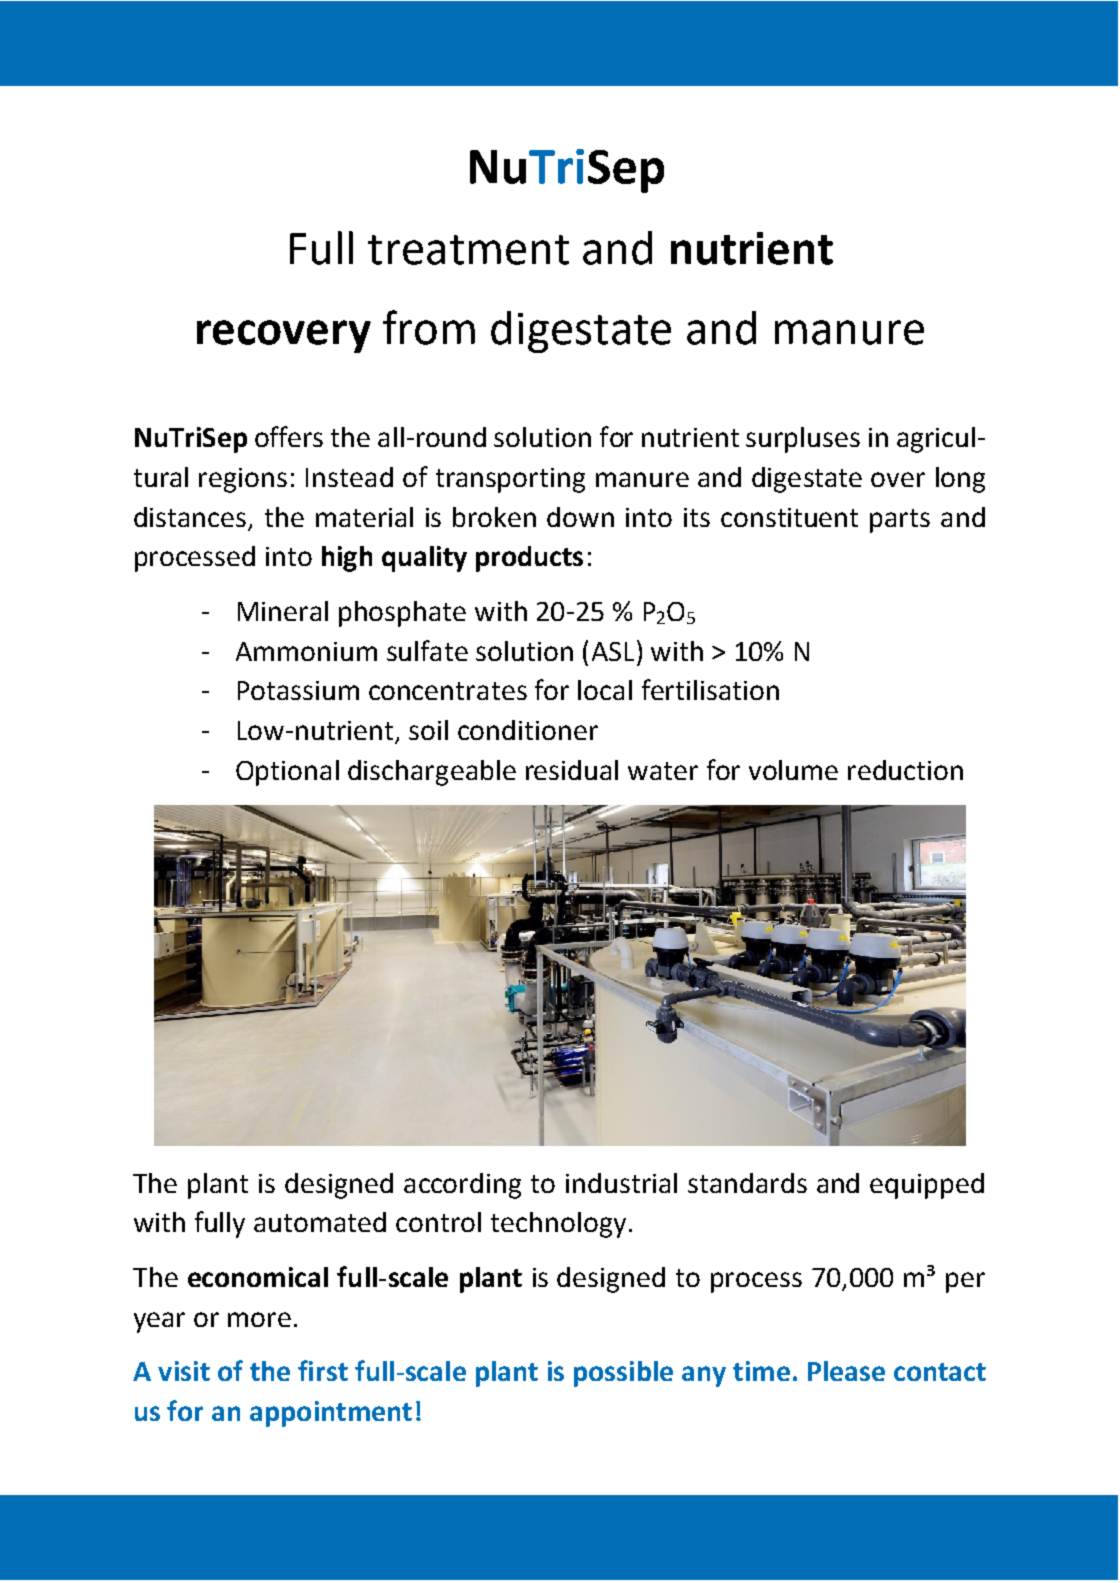 The image size is (1120, 1583). Describe the element at coordinates (298, 690) in the screenshot. I see `Potassium` at that location.
